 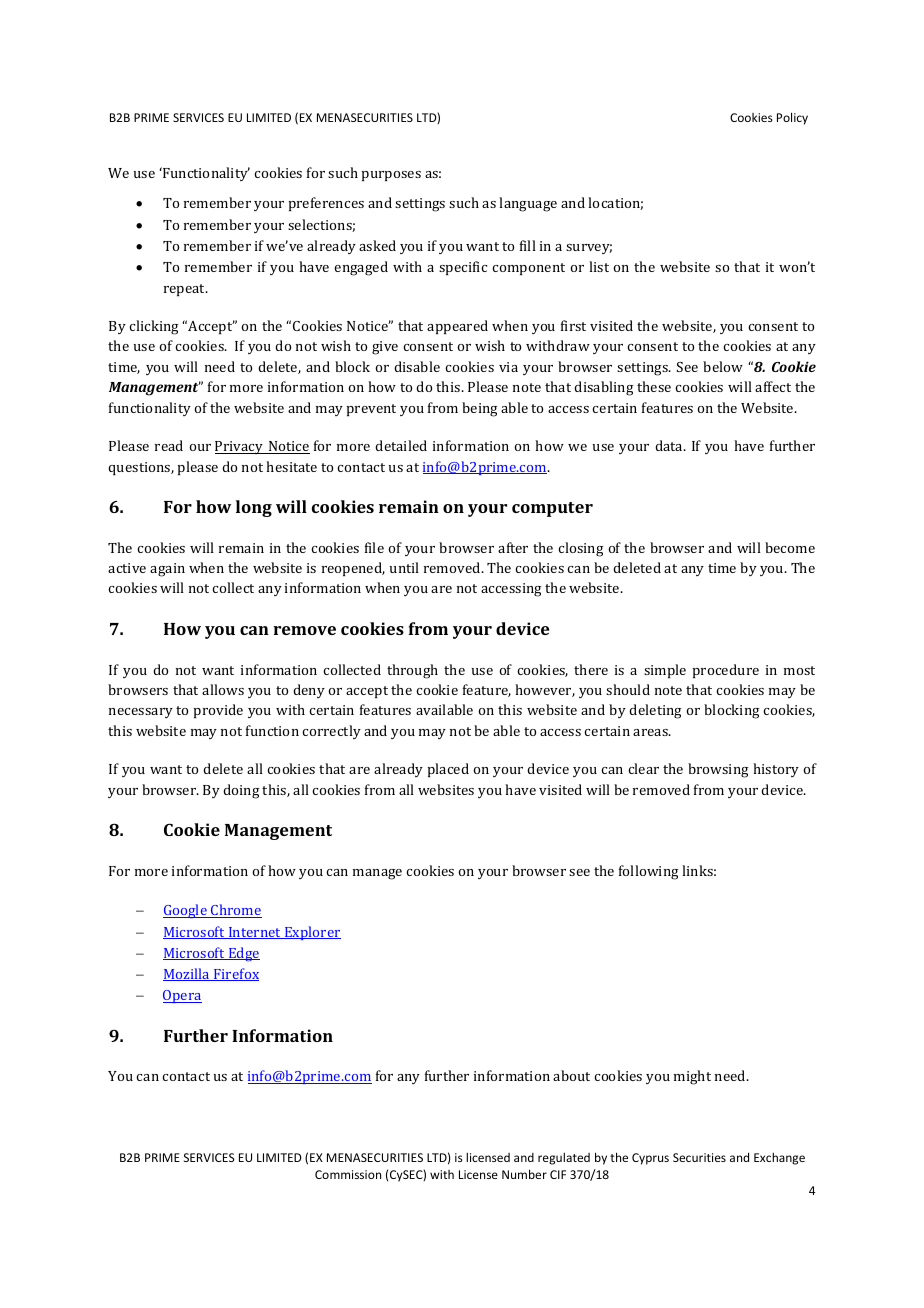 I want to click on through, so click(x=412, y=671).
